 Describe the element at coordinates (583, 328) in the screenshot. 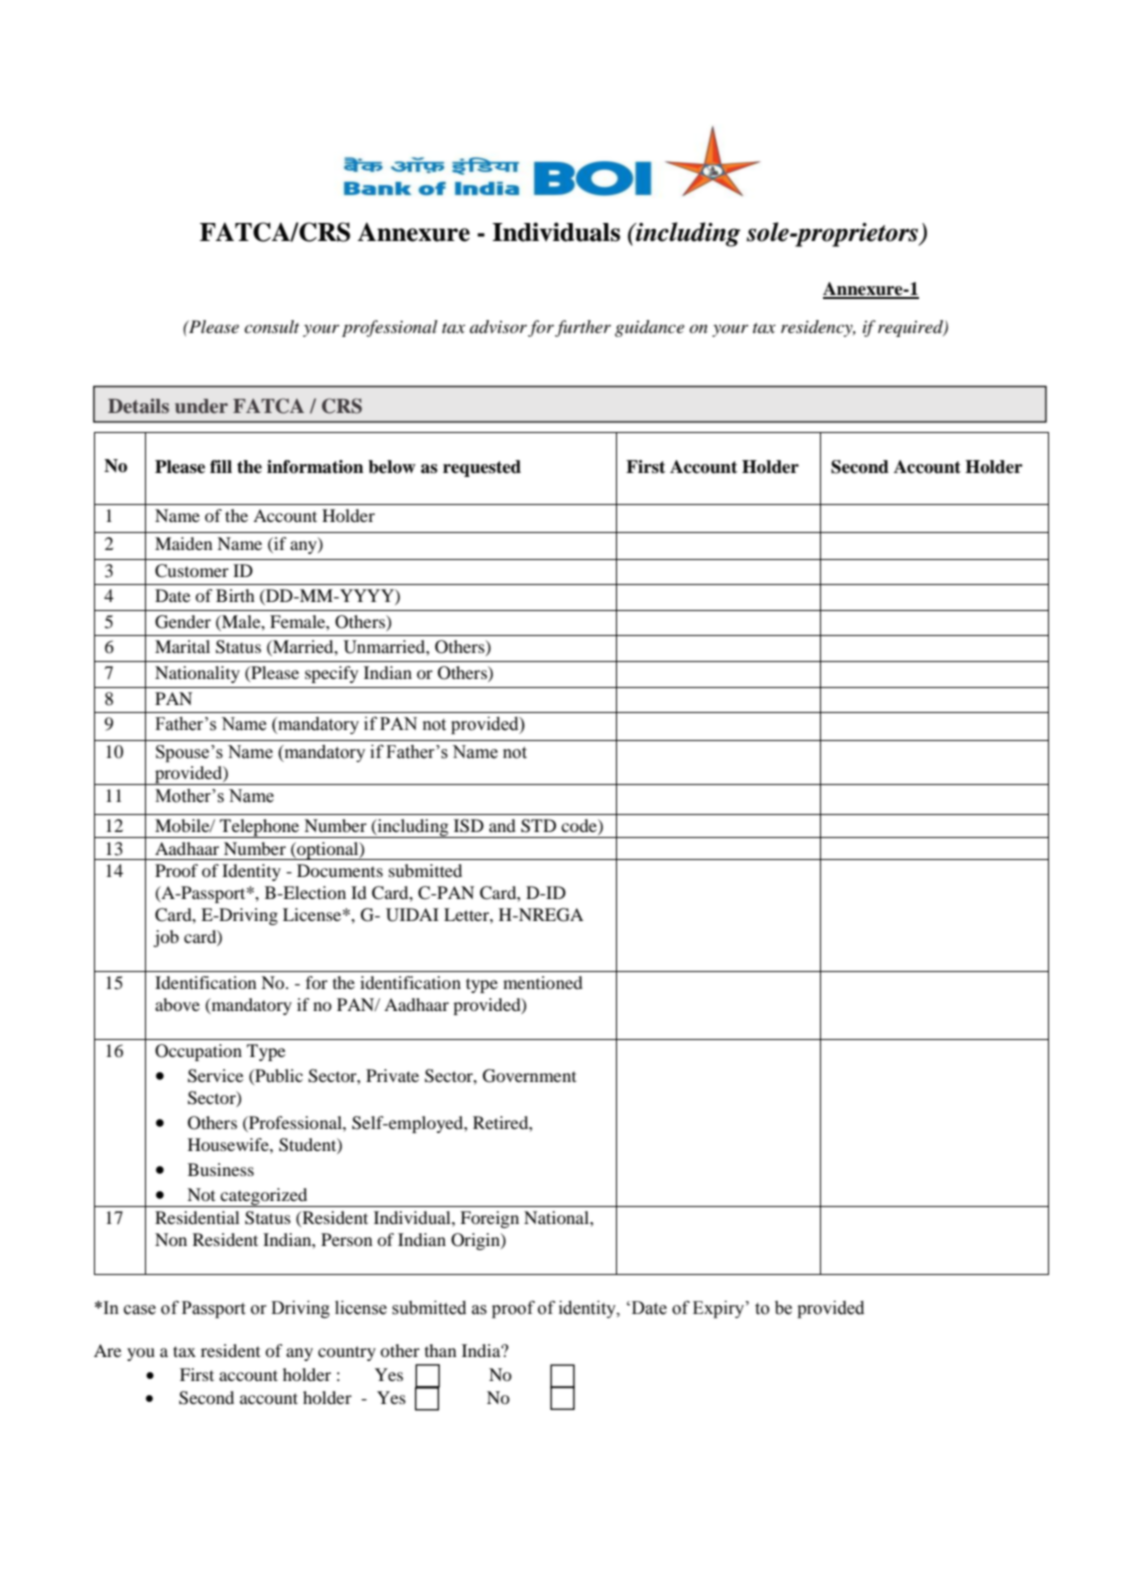

I see `further` at that location.
